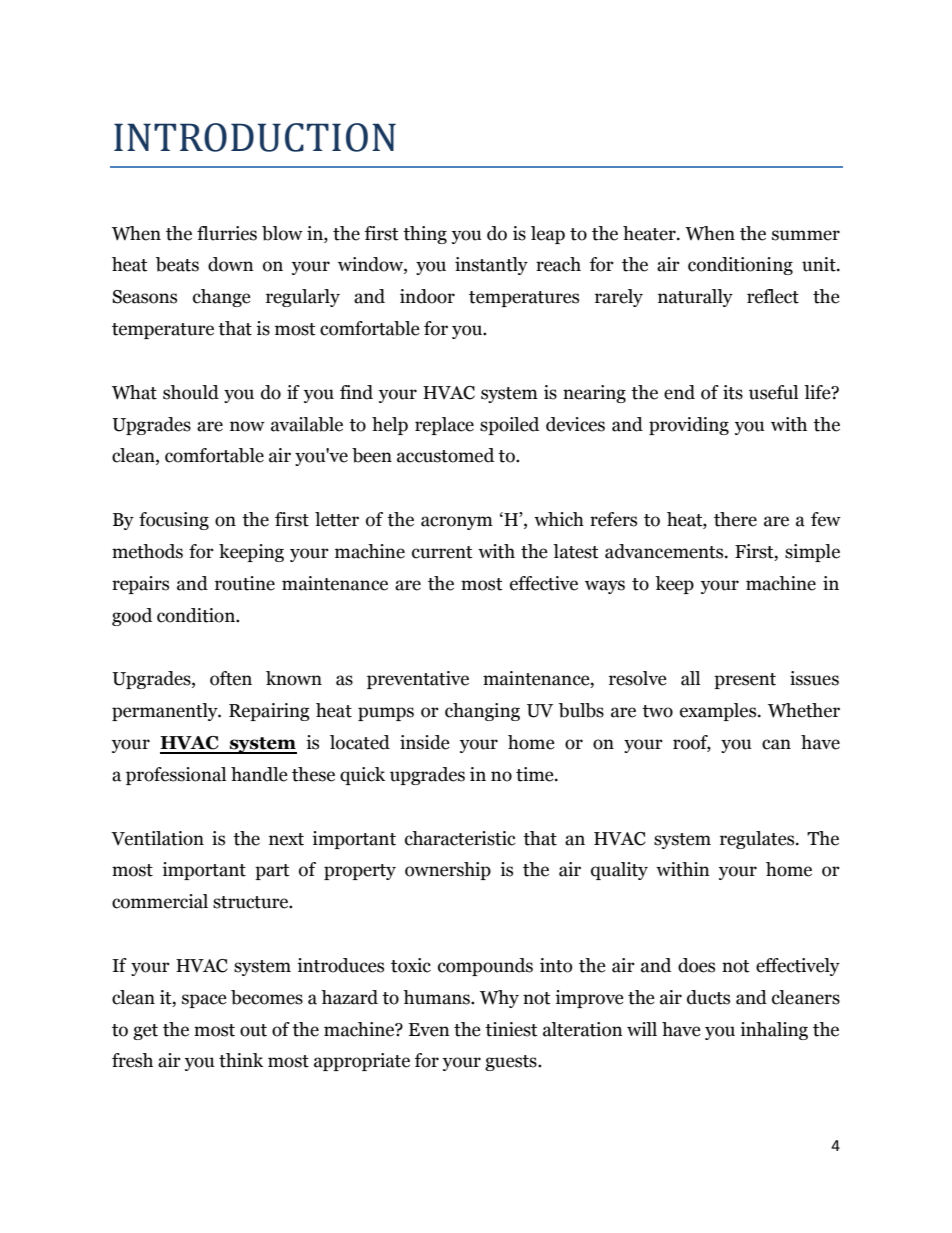 This document has height=1233, width=952. I want to click on thing, so click(425, 235).
